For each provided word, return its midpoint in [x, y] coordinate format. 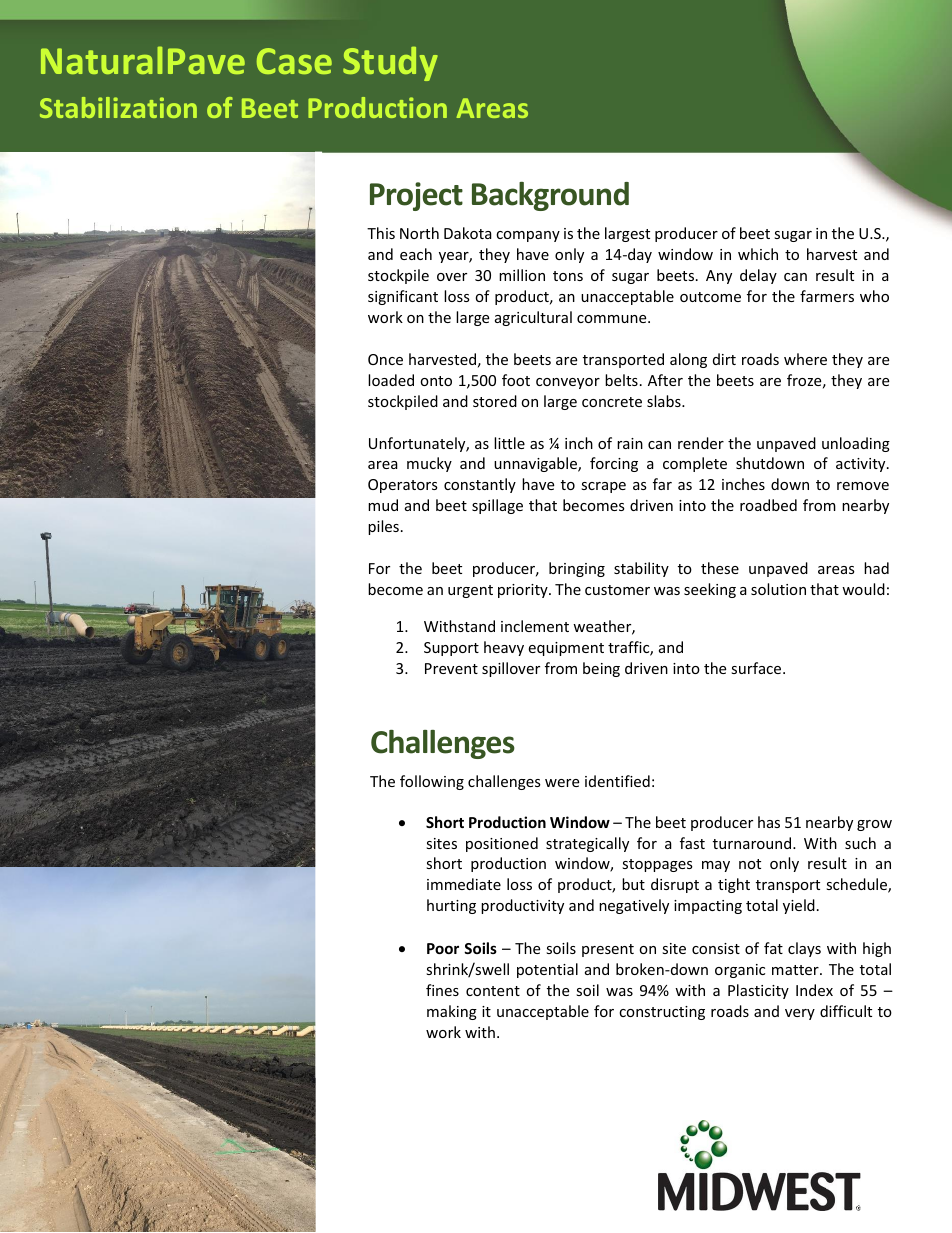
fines [442, 990]
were [562, 783]
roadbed [768, 505]
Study [390, 64]
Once [385, 359]
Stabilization [118, 107]
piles [383, 527]
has [769, 822]
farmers [827, 296]
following [432, 782]
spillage [497, 506]
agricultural [533, 318]
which [758, 254]
